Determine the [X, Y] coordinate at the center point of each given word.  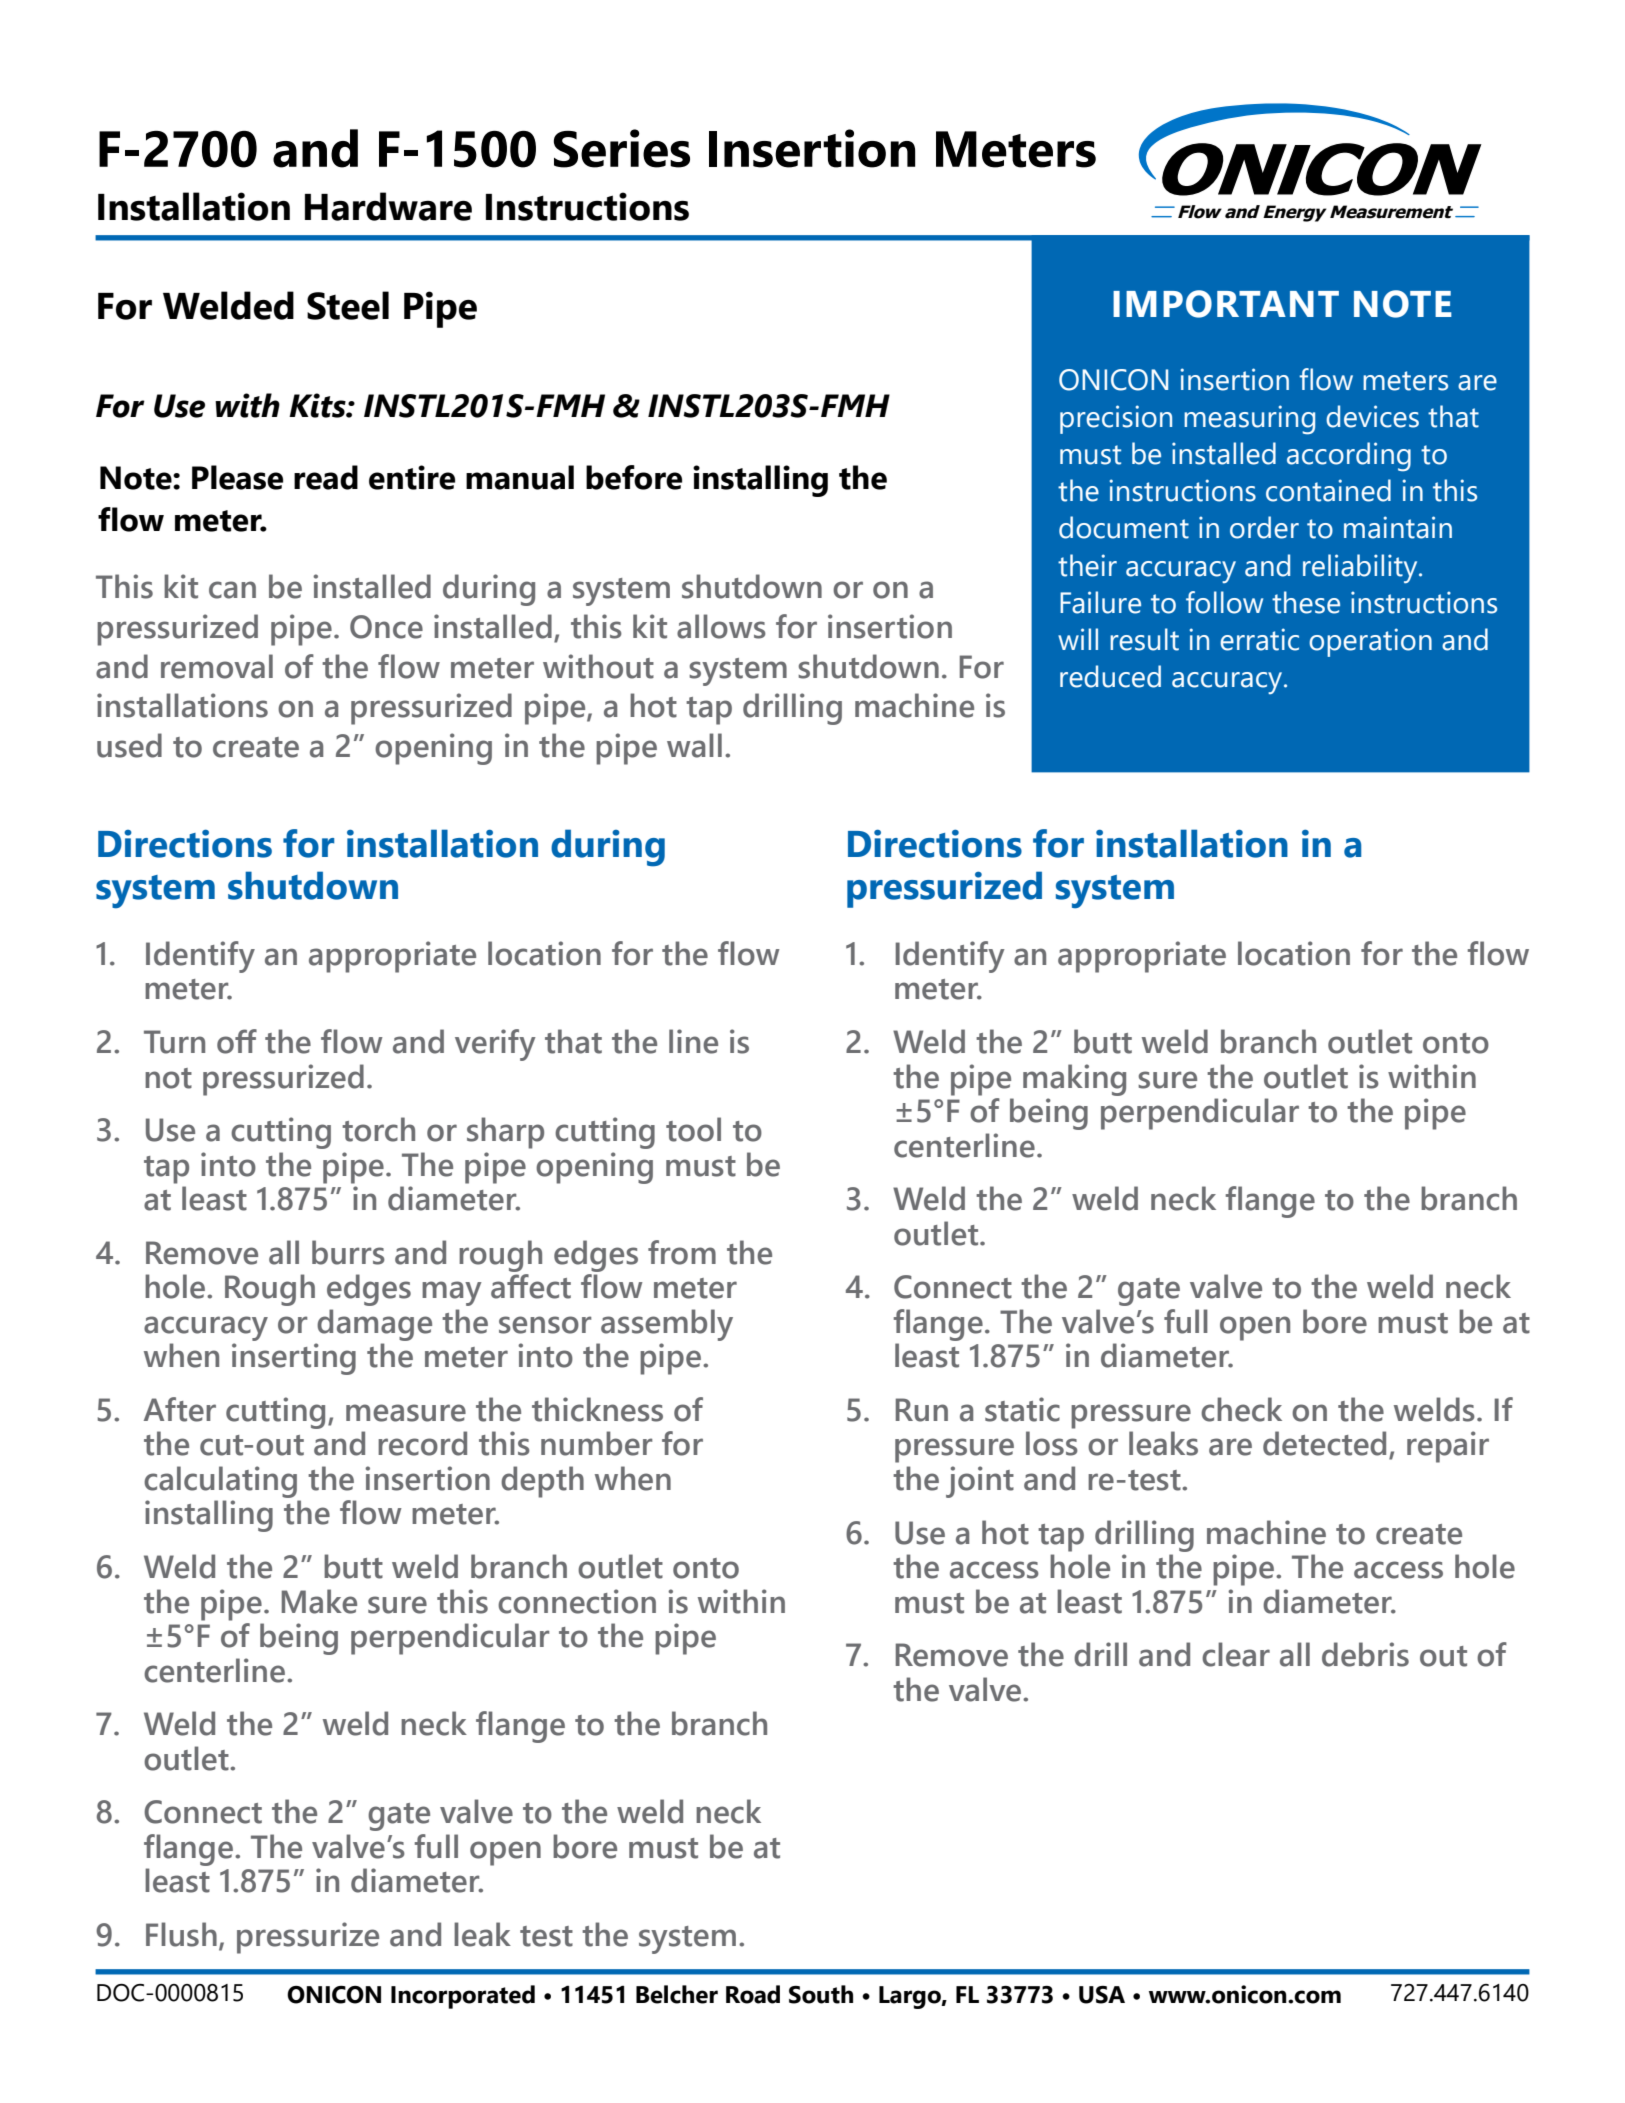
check [1241, 1409]
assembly [667, 1325]
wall [694, 745]
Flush [181, 1934]
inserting [294, 1359]
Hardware [388, 206]
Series [622, 148]
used [129, 745]
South [821, 1994]
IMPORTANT [1226, 304]
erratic [1259, 639]
